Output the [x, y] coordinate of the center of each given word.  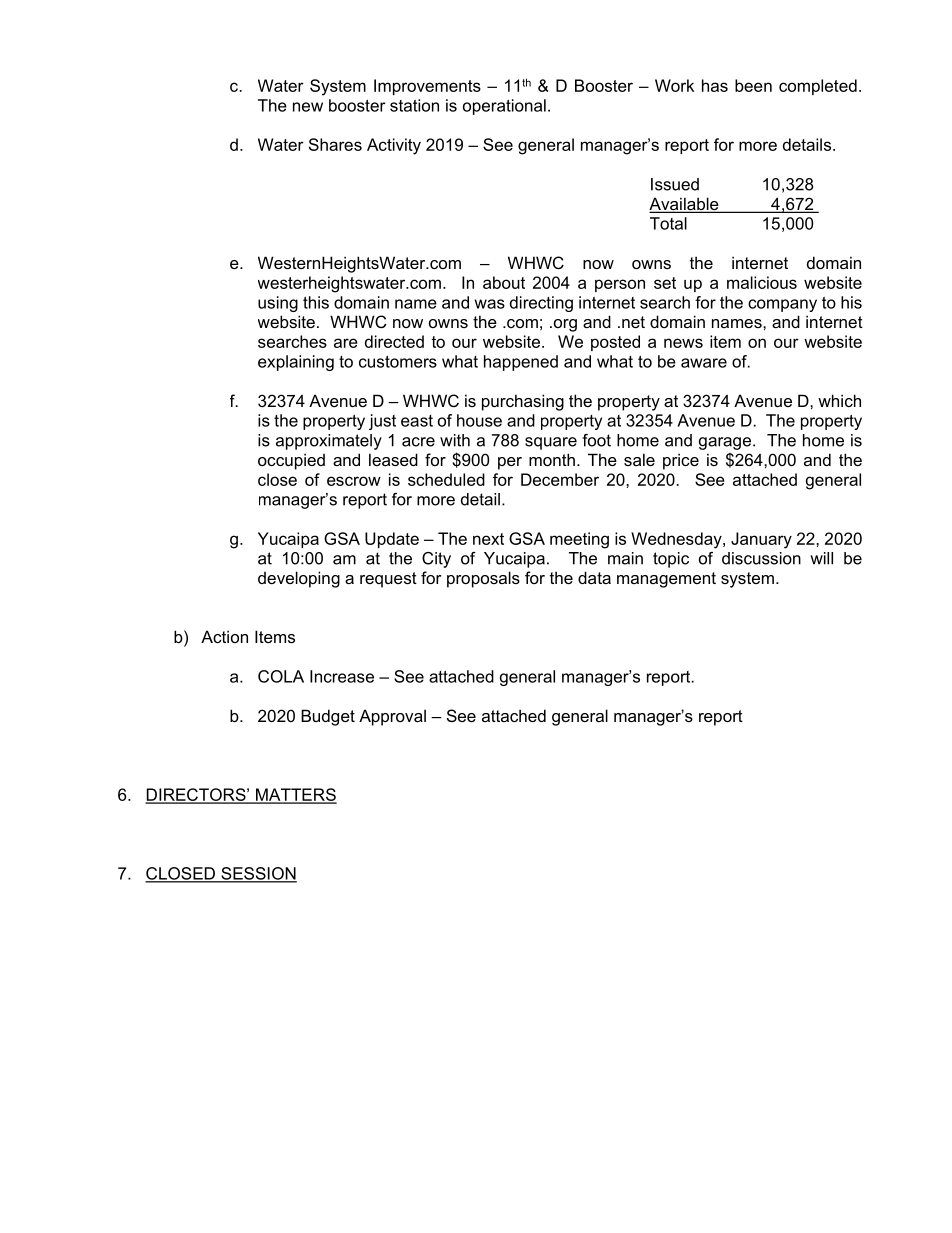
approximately [329, 442]
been [753, 85]
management [666, 580]
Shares [335, 144]
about [504, 282]
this [316, 302]
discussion [761, 558]
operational [504, 107]
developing [299, 579]
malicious [762, 282]
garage [725, 443]
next [488, 539]
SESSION [258, 874]
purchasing [523, 402]
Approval [392, 717]
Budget [328, 717]
